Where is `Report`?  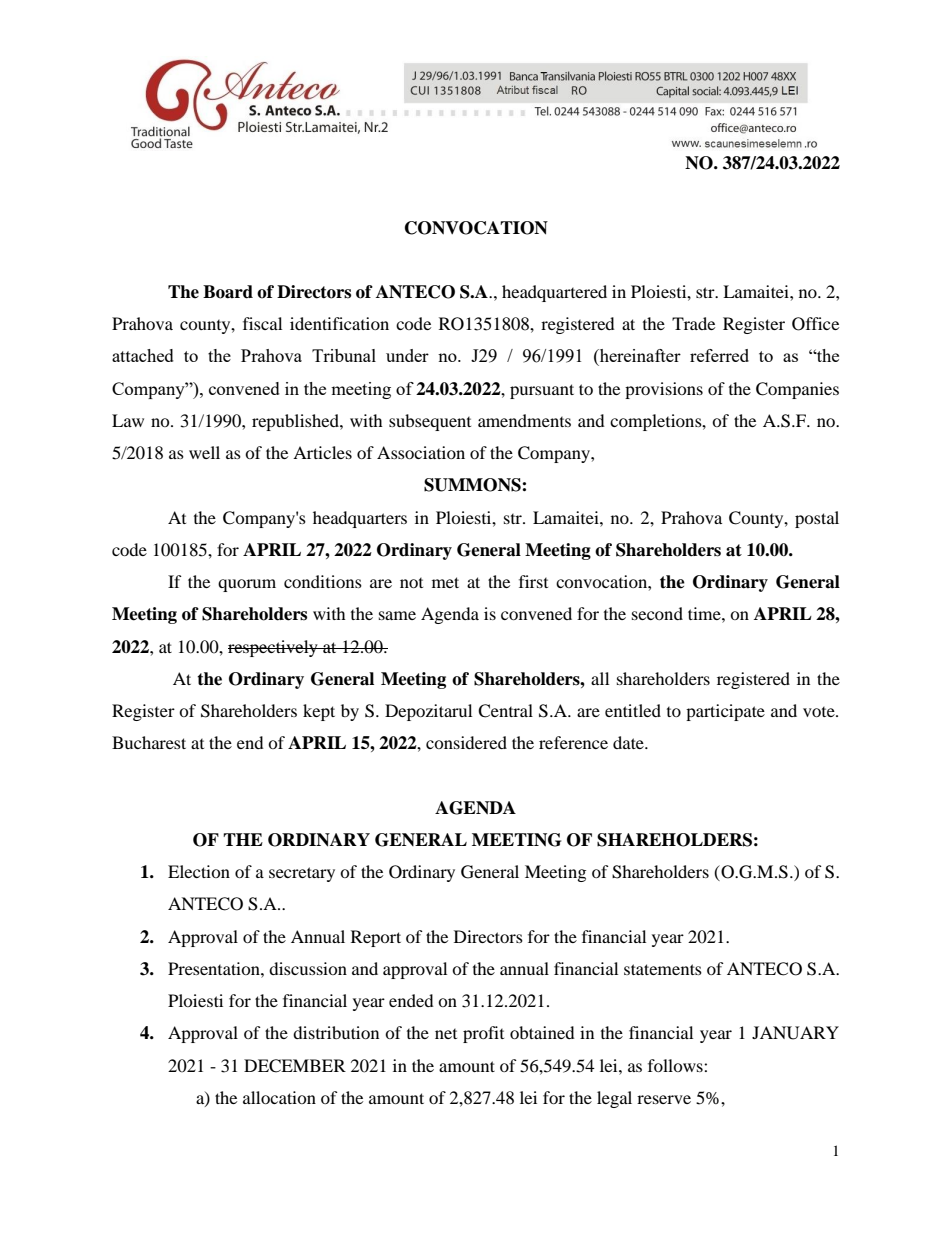
Report is located at coordinates (376, 938).
